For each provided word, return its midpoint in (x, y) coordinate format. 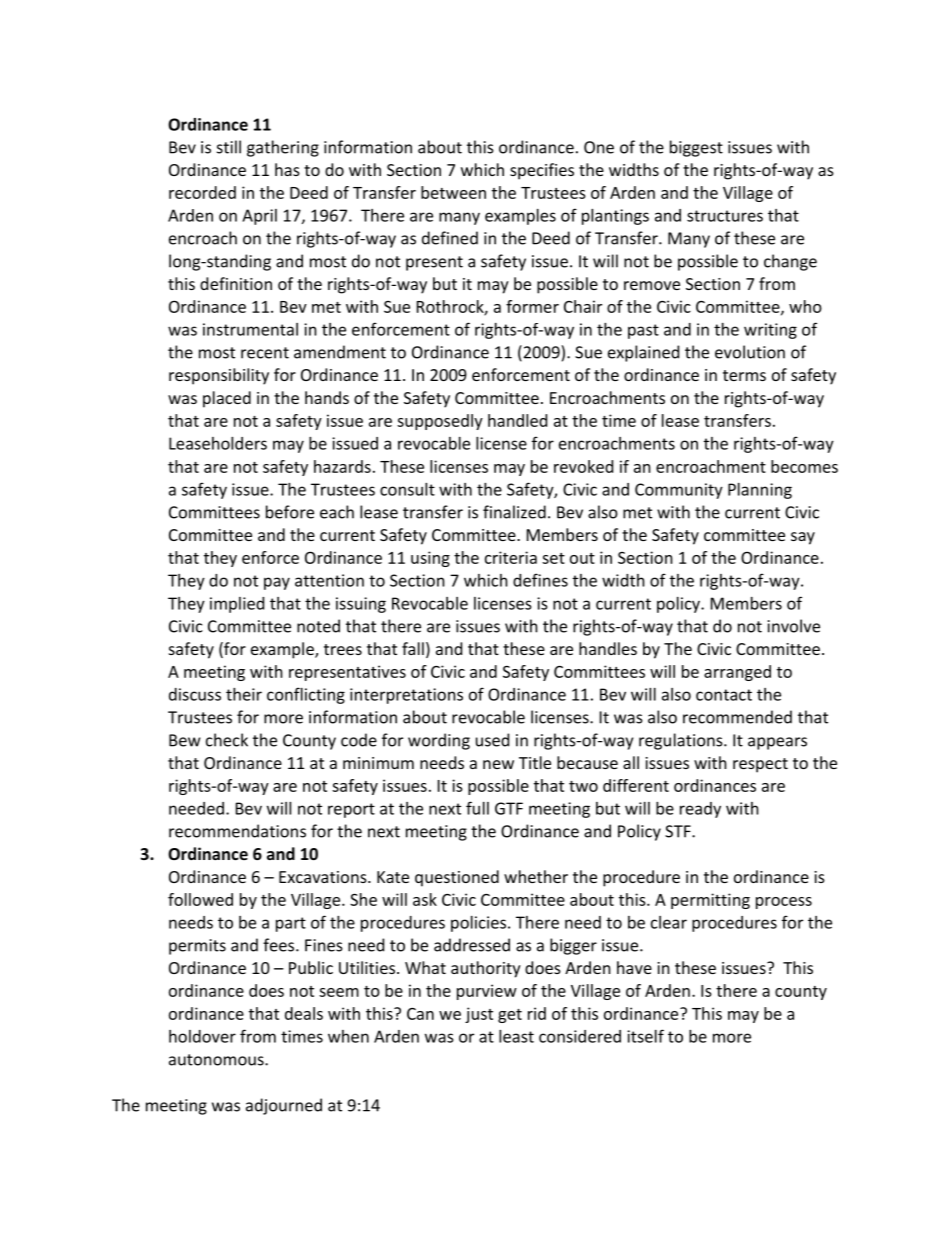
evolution (750, 352)
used (492, 740)
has (287, 169)
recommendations (237, 831)
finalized (514, 512)
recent (265, 353)
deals (304, 1013)
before (290, 512)
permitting (710, 901)
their (244, 694)
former (532, 306)
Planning (760, 491)
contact (724, 695)
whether (536, 876)
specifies (542, 171)
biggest (696, 148)
